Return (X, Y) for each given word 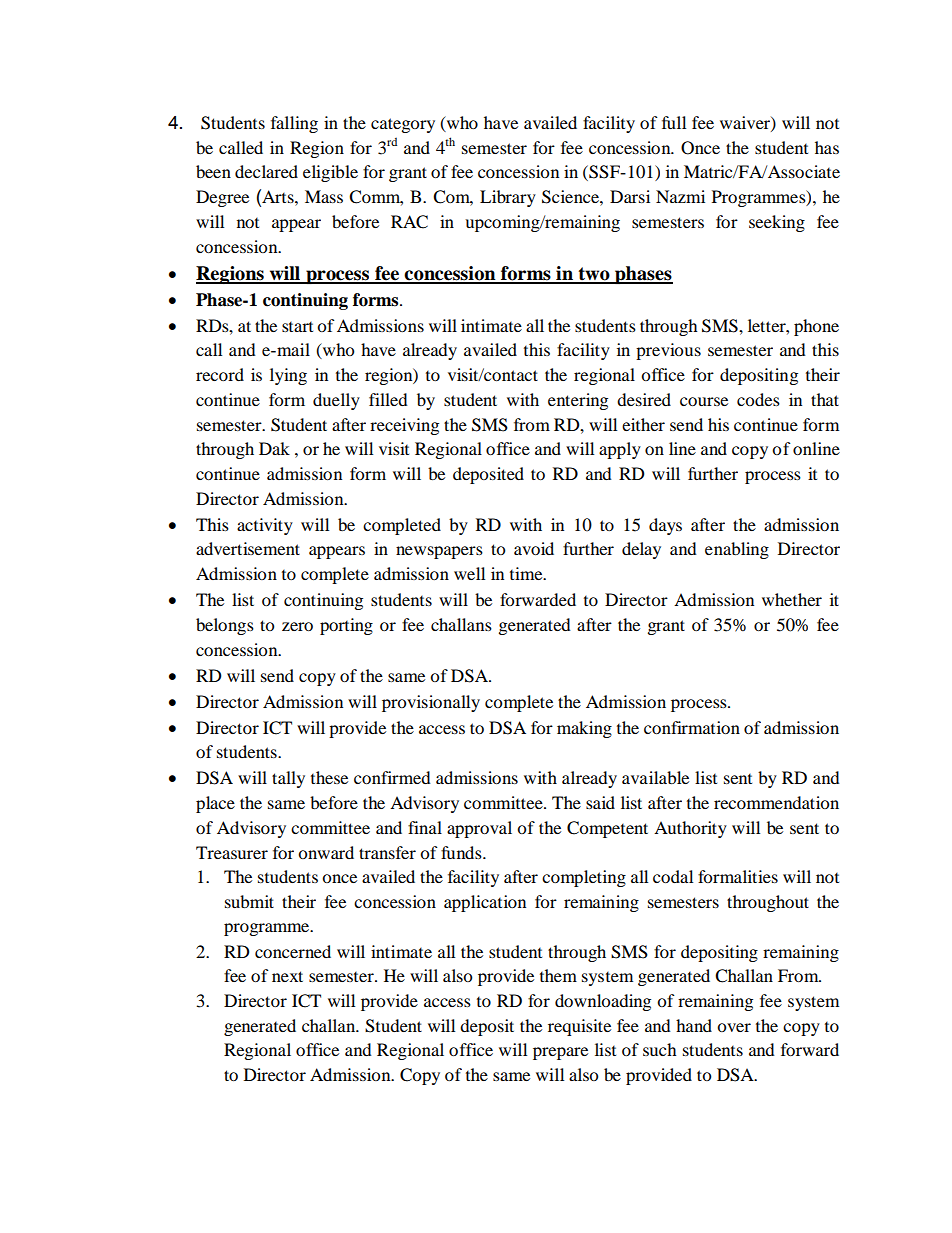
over (734, 1027)
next (287, 976)
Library (508, 198)
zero (297, 626)
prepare (560, 1053)
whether (792, 599)
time (527, 573)
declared (266, 171)
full (674, 122)
